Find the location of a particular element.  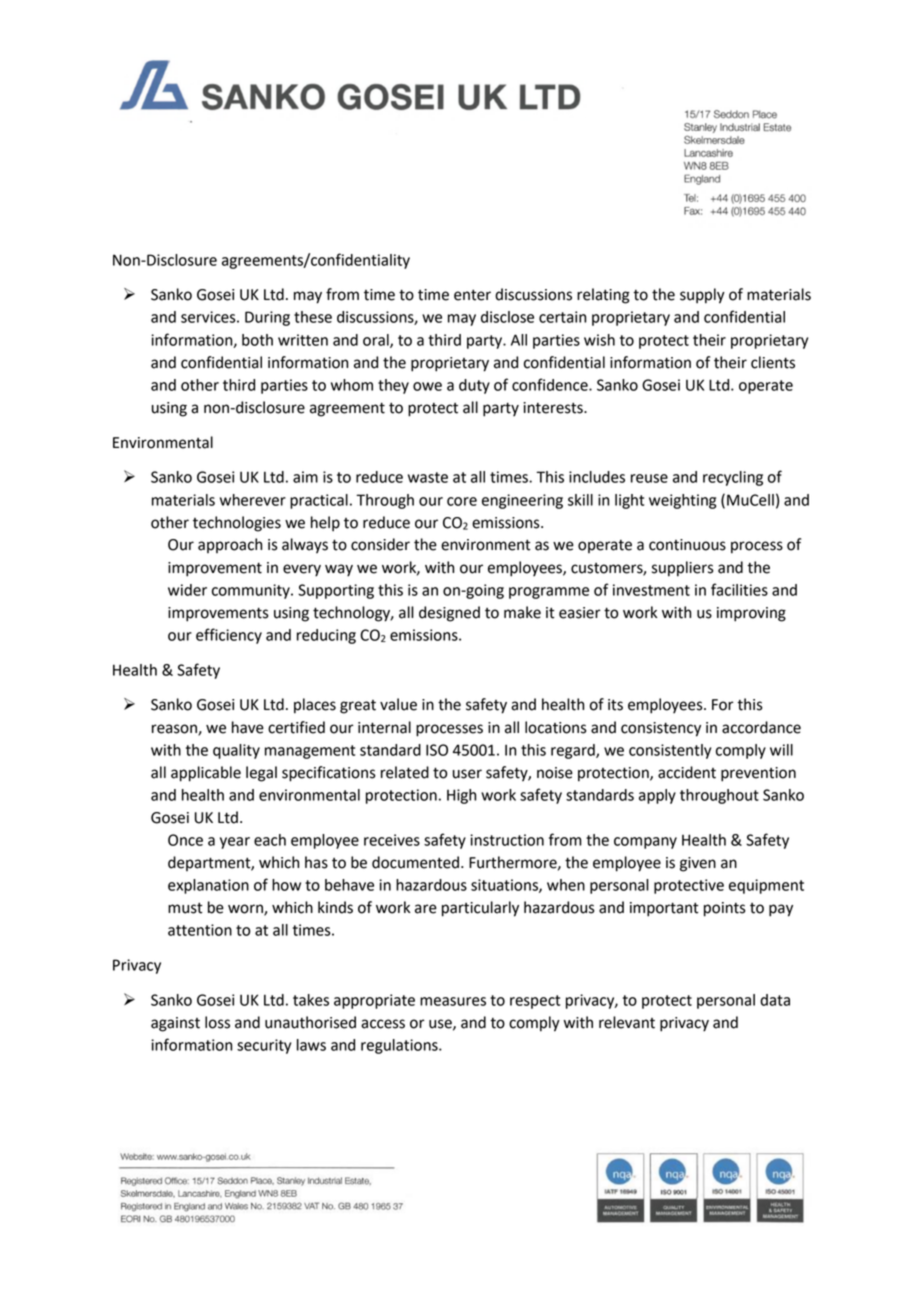

instruction is located at coordinates (507, 840).
